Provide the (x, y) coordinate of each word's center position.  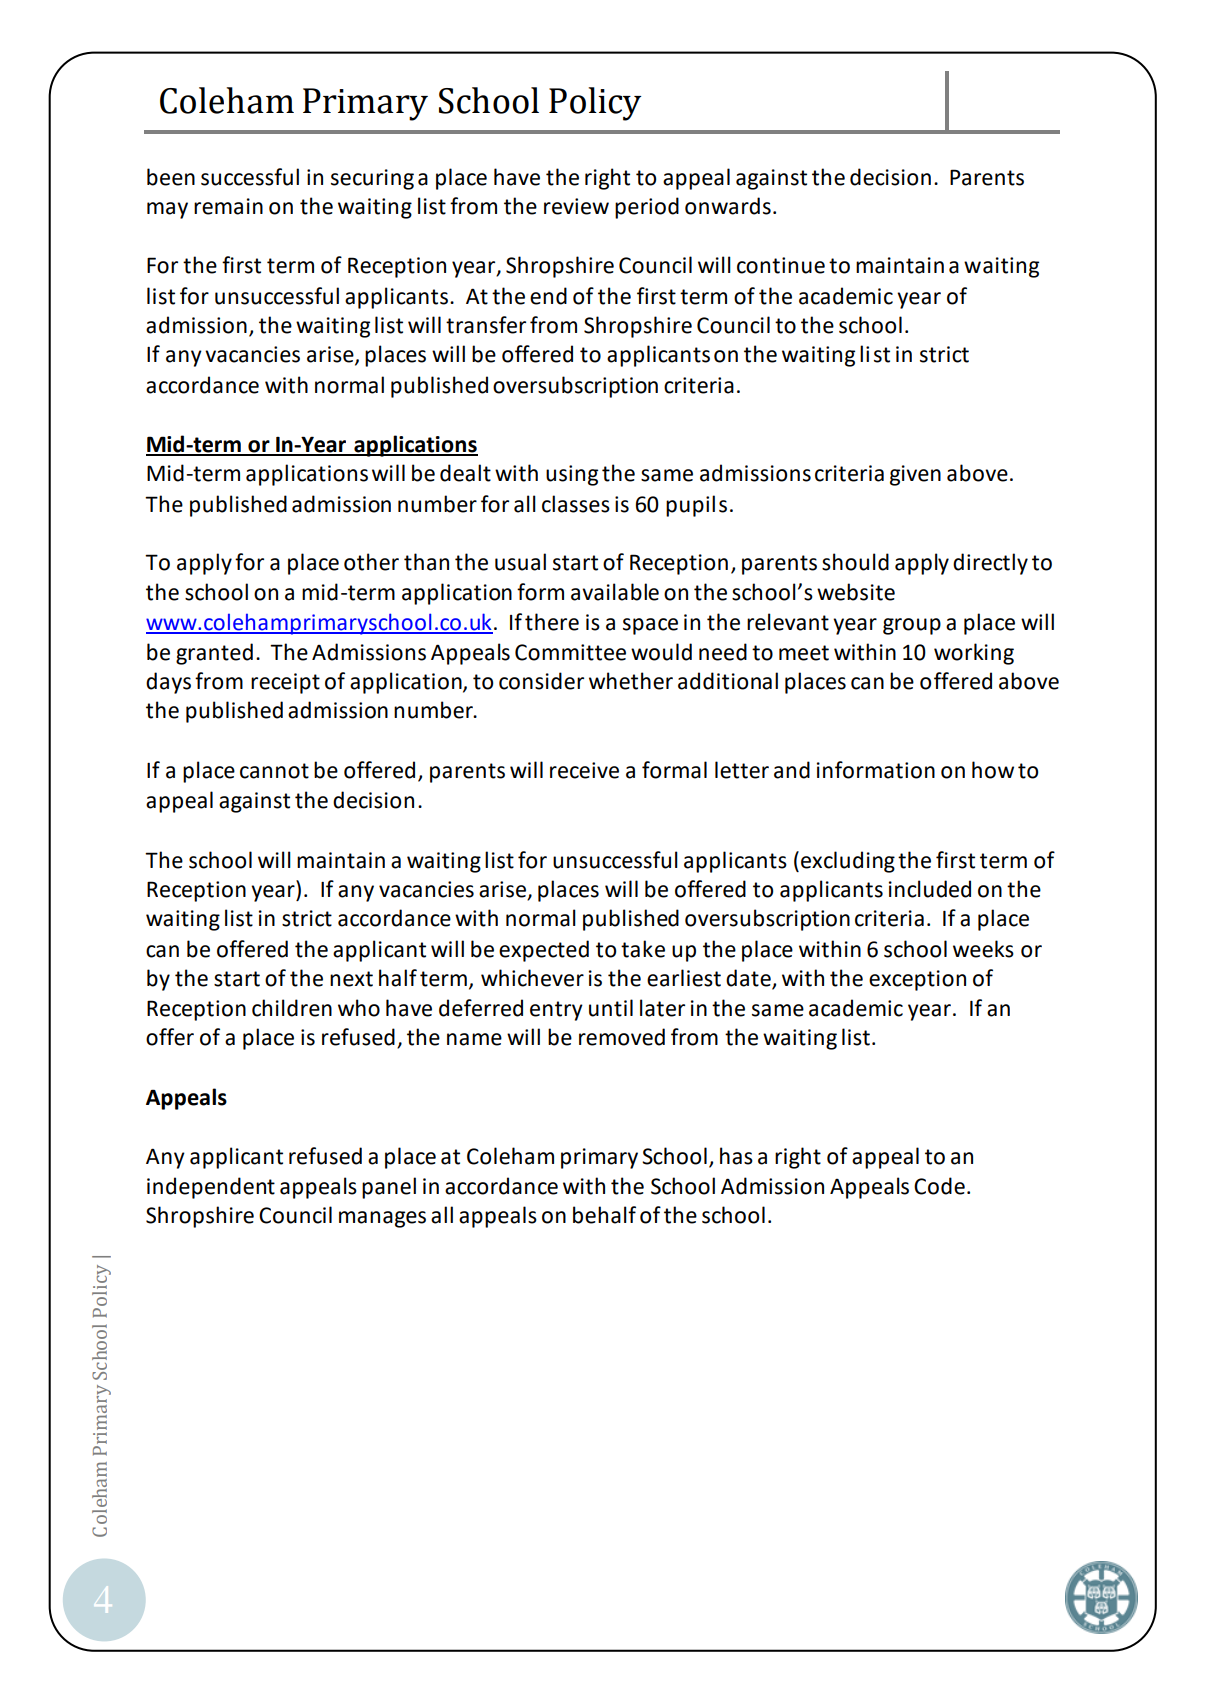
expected (544, 951)
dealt (465, 473)
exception (917, 980)
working (974, 654)
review (576, 206)
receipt (285, 683)
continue (781, 265)
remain (228, 206)
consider (541, 681)
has (736, 1156)
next (351, 979)
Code (939, 1186)
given (915, 475)
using (572, 475)
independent (211, 1188)
